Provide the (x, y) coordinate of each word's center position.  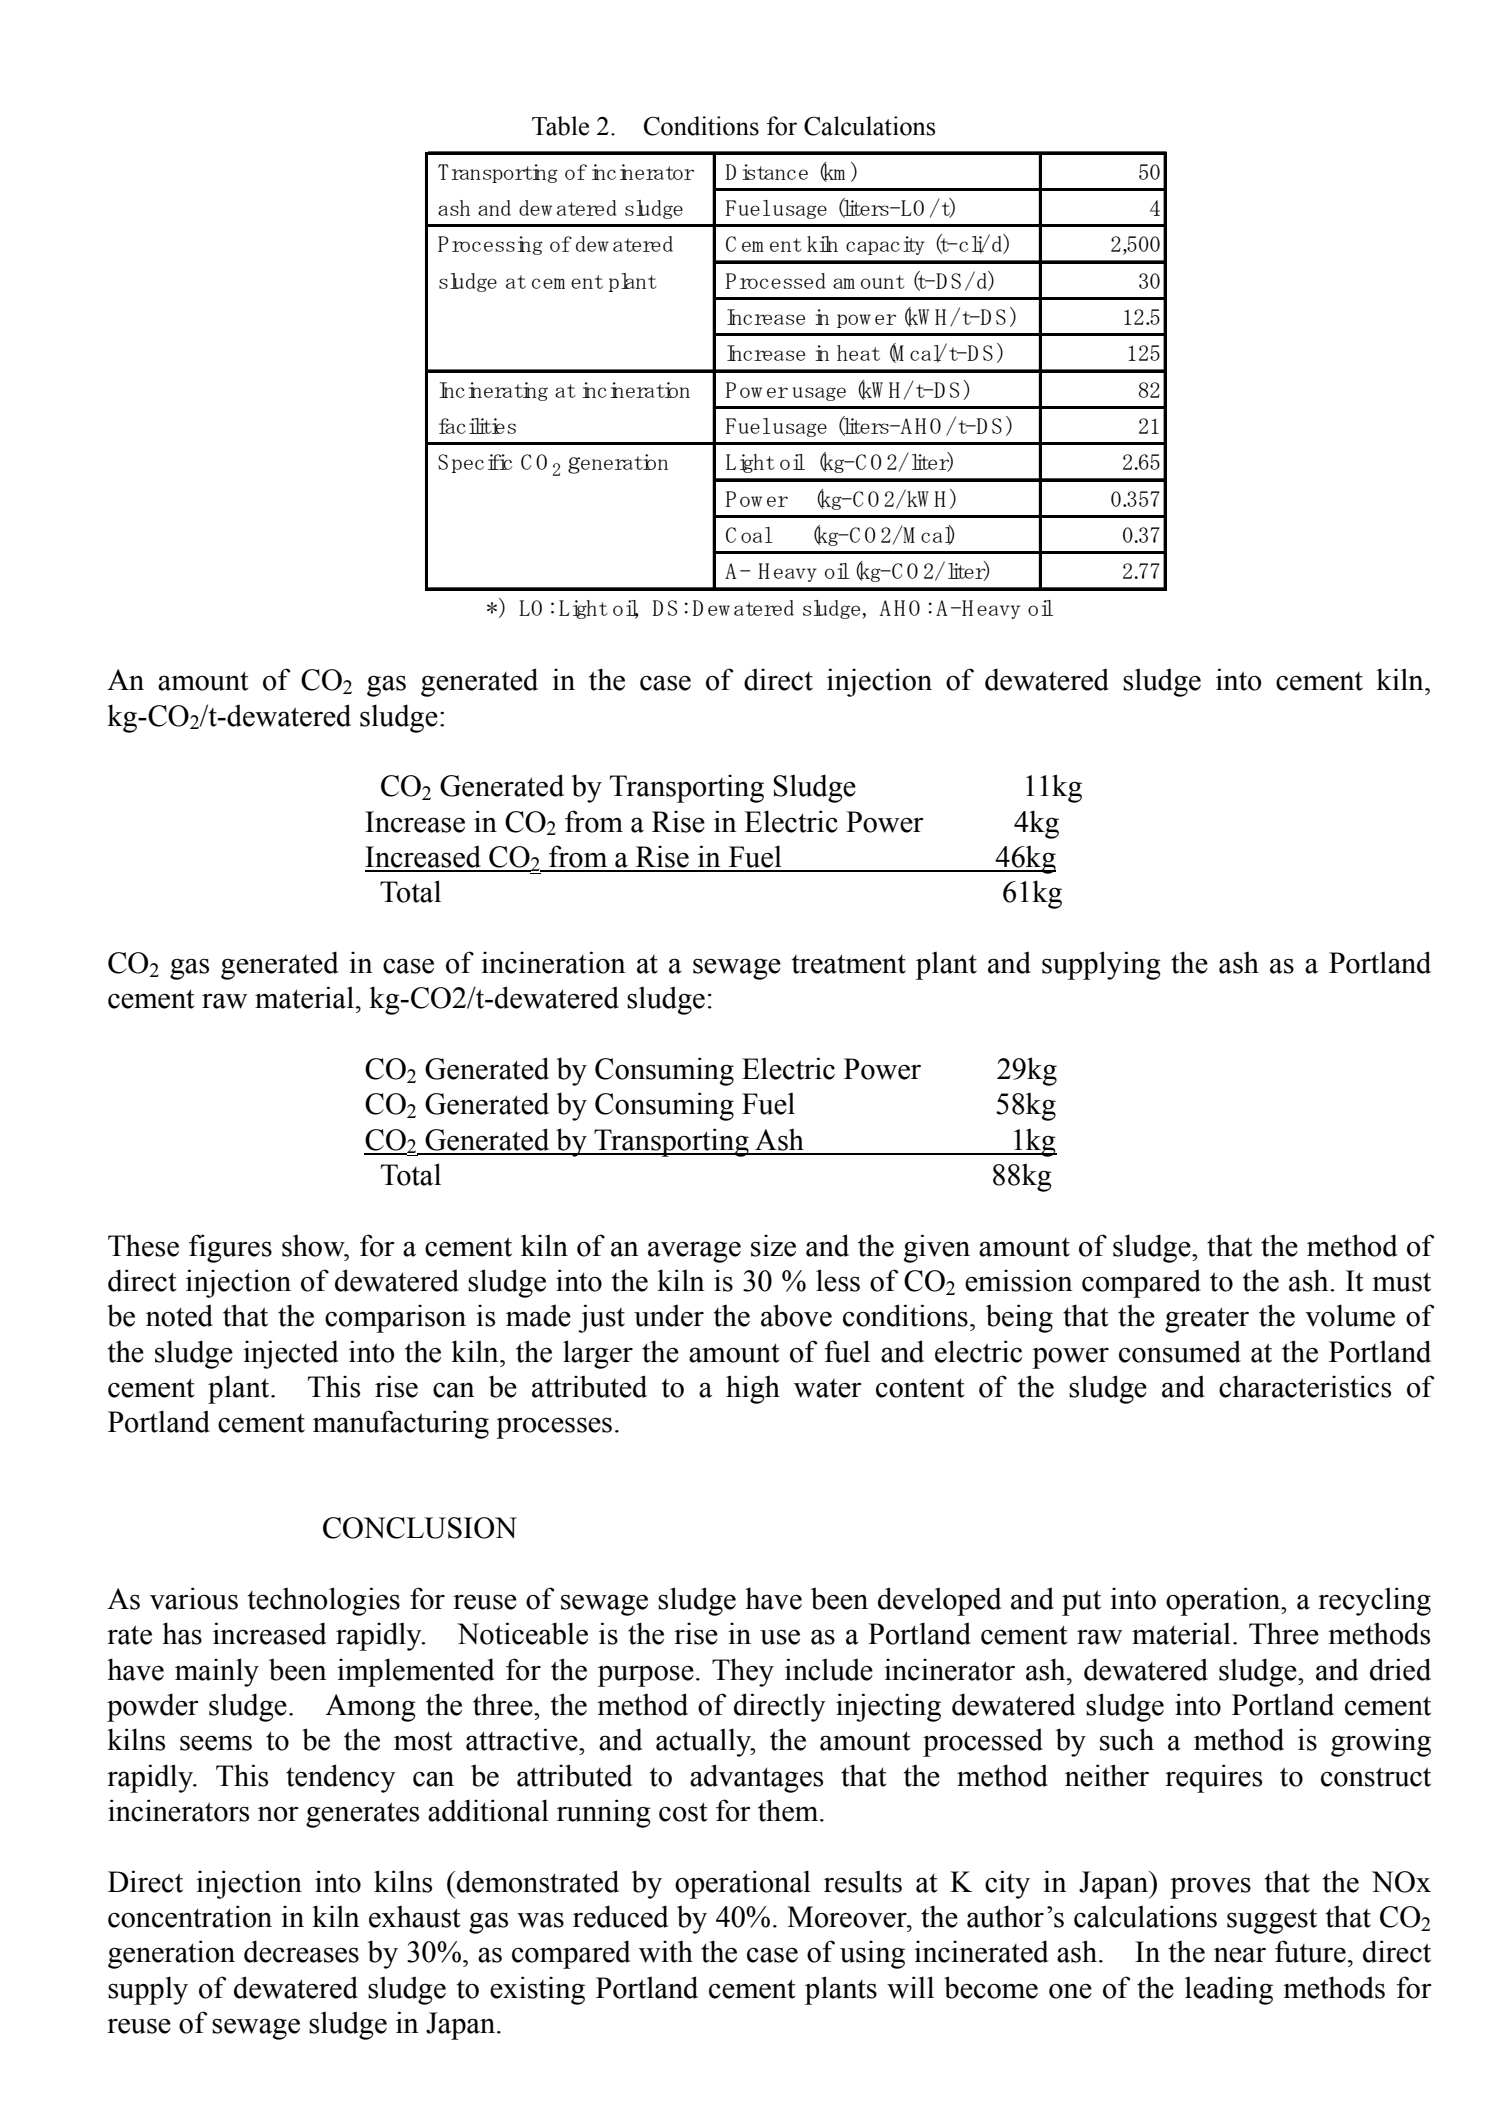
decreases (301, 1951)
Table (560, 126)
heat (858, 353)
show (314, 1245)
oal (756, 535)
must (1401, 1282)
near (1240, 1955)
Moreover (848, 1917)
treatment (849, 964)
